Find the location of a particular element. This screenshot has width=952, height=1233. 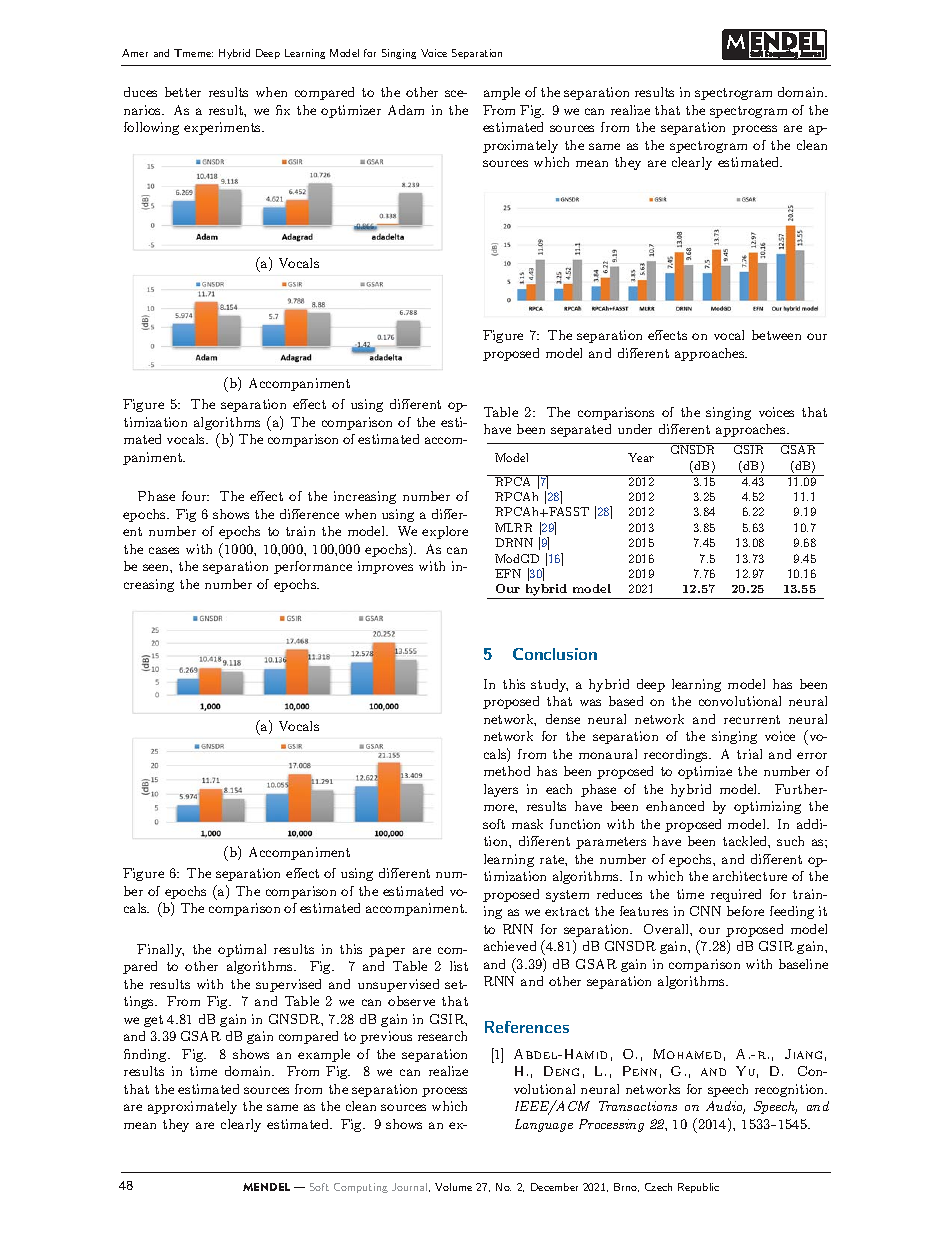

Adam is located at coordinates (406, 110).
